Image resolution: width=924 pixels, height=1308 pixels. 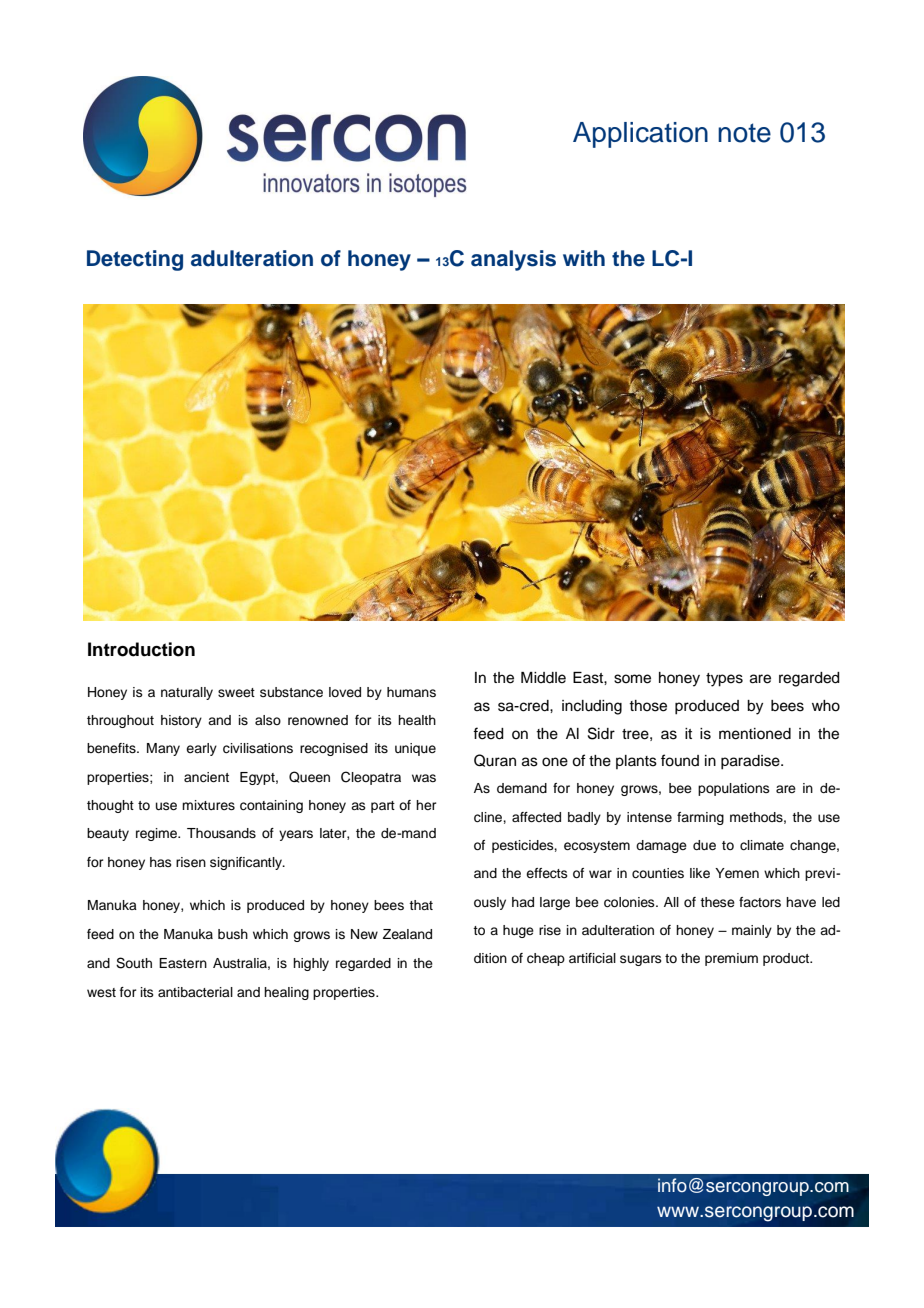 What do you see at coordinates (584, 258) in the image?
I see `with` at bounding box center [584, 258].
